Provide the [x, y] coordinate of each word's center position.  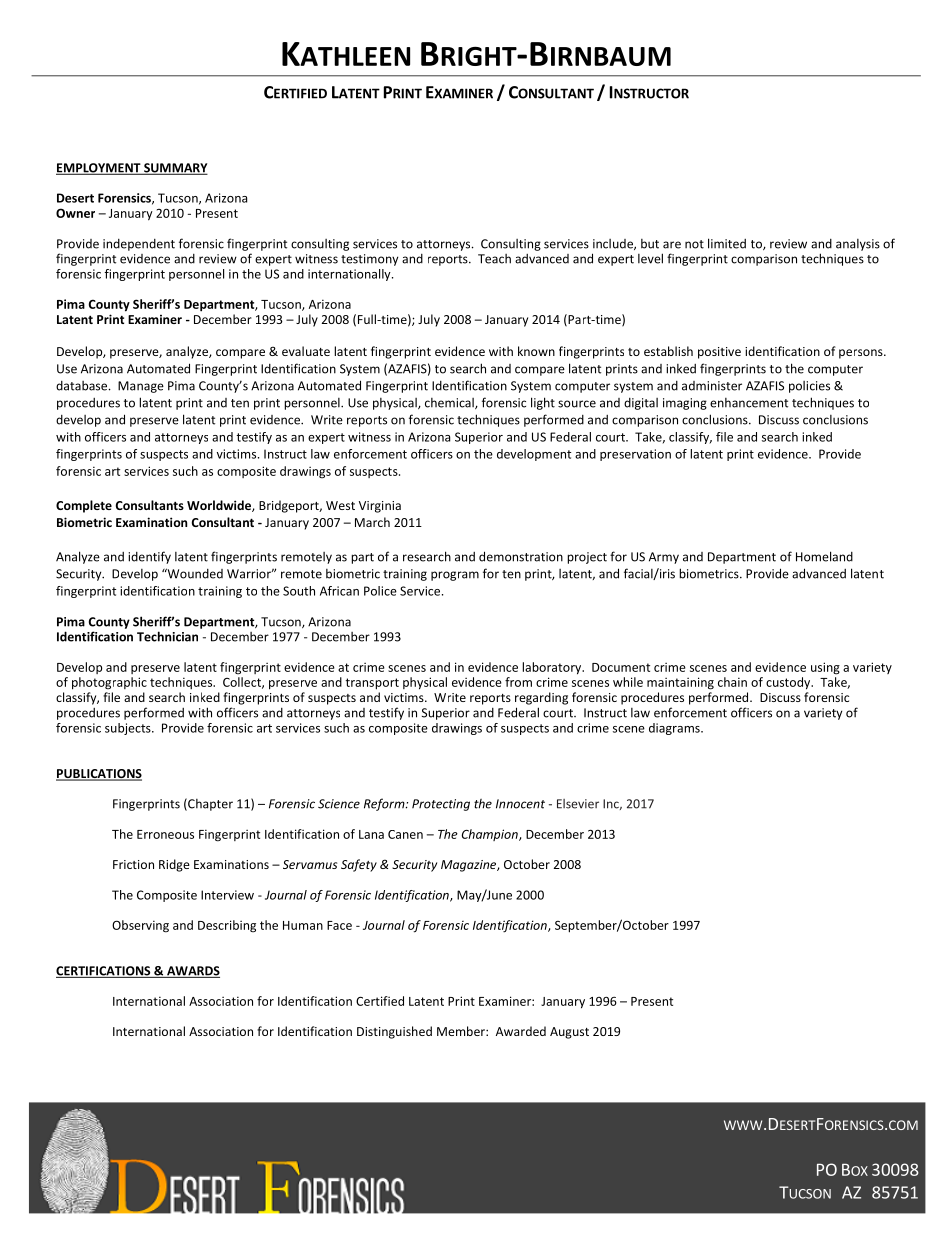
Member [462, 1031]
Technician [167, 636]
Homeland [824, 556]
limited [727, 243]
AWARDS [192, 972]
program [455, 576]
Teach [494, 259]
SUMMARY [175, 169]
